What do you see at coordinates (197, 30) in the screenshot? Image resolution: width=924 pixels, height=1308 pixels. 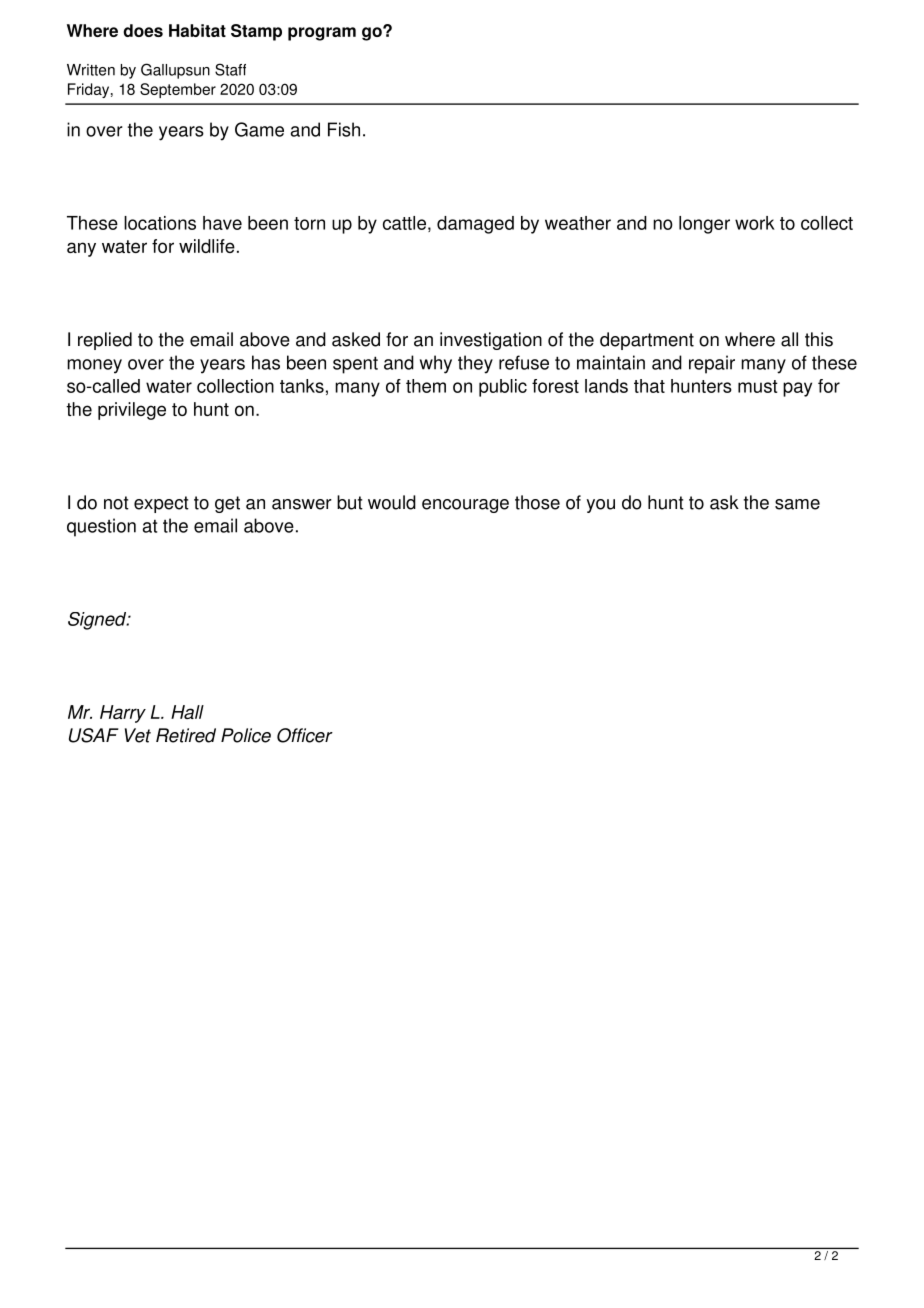 I see `Habitat` at bounding box center [197, 30].
